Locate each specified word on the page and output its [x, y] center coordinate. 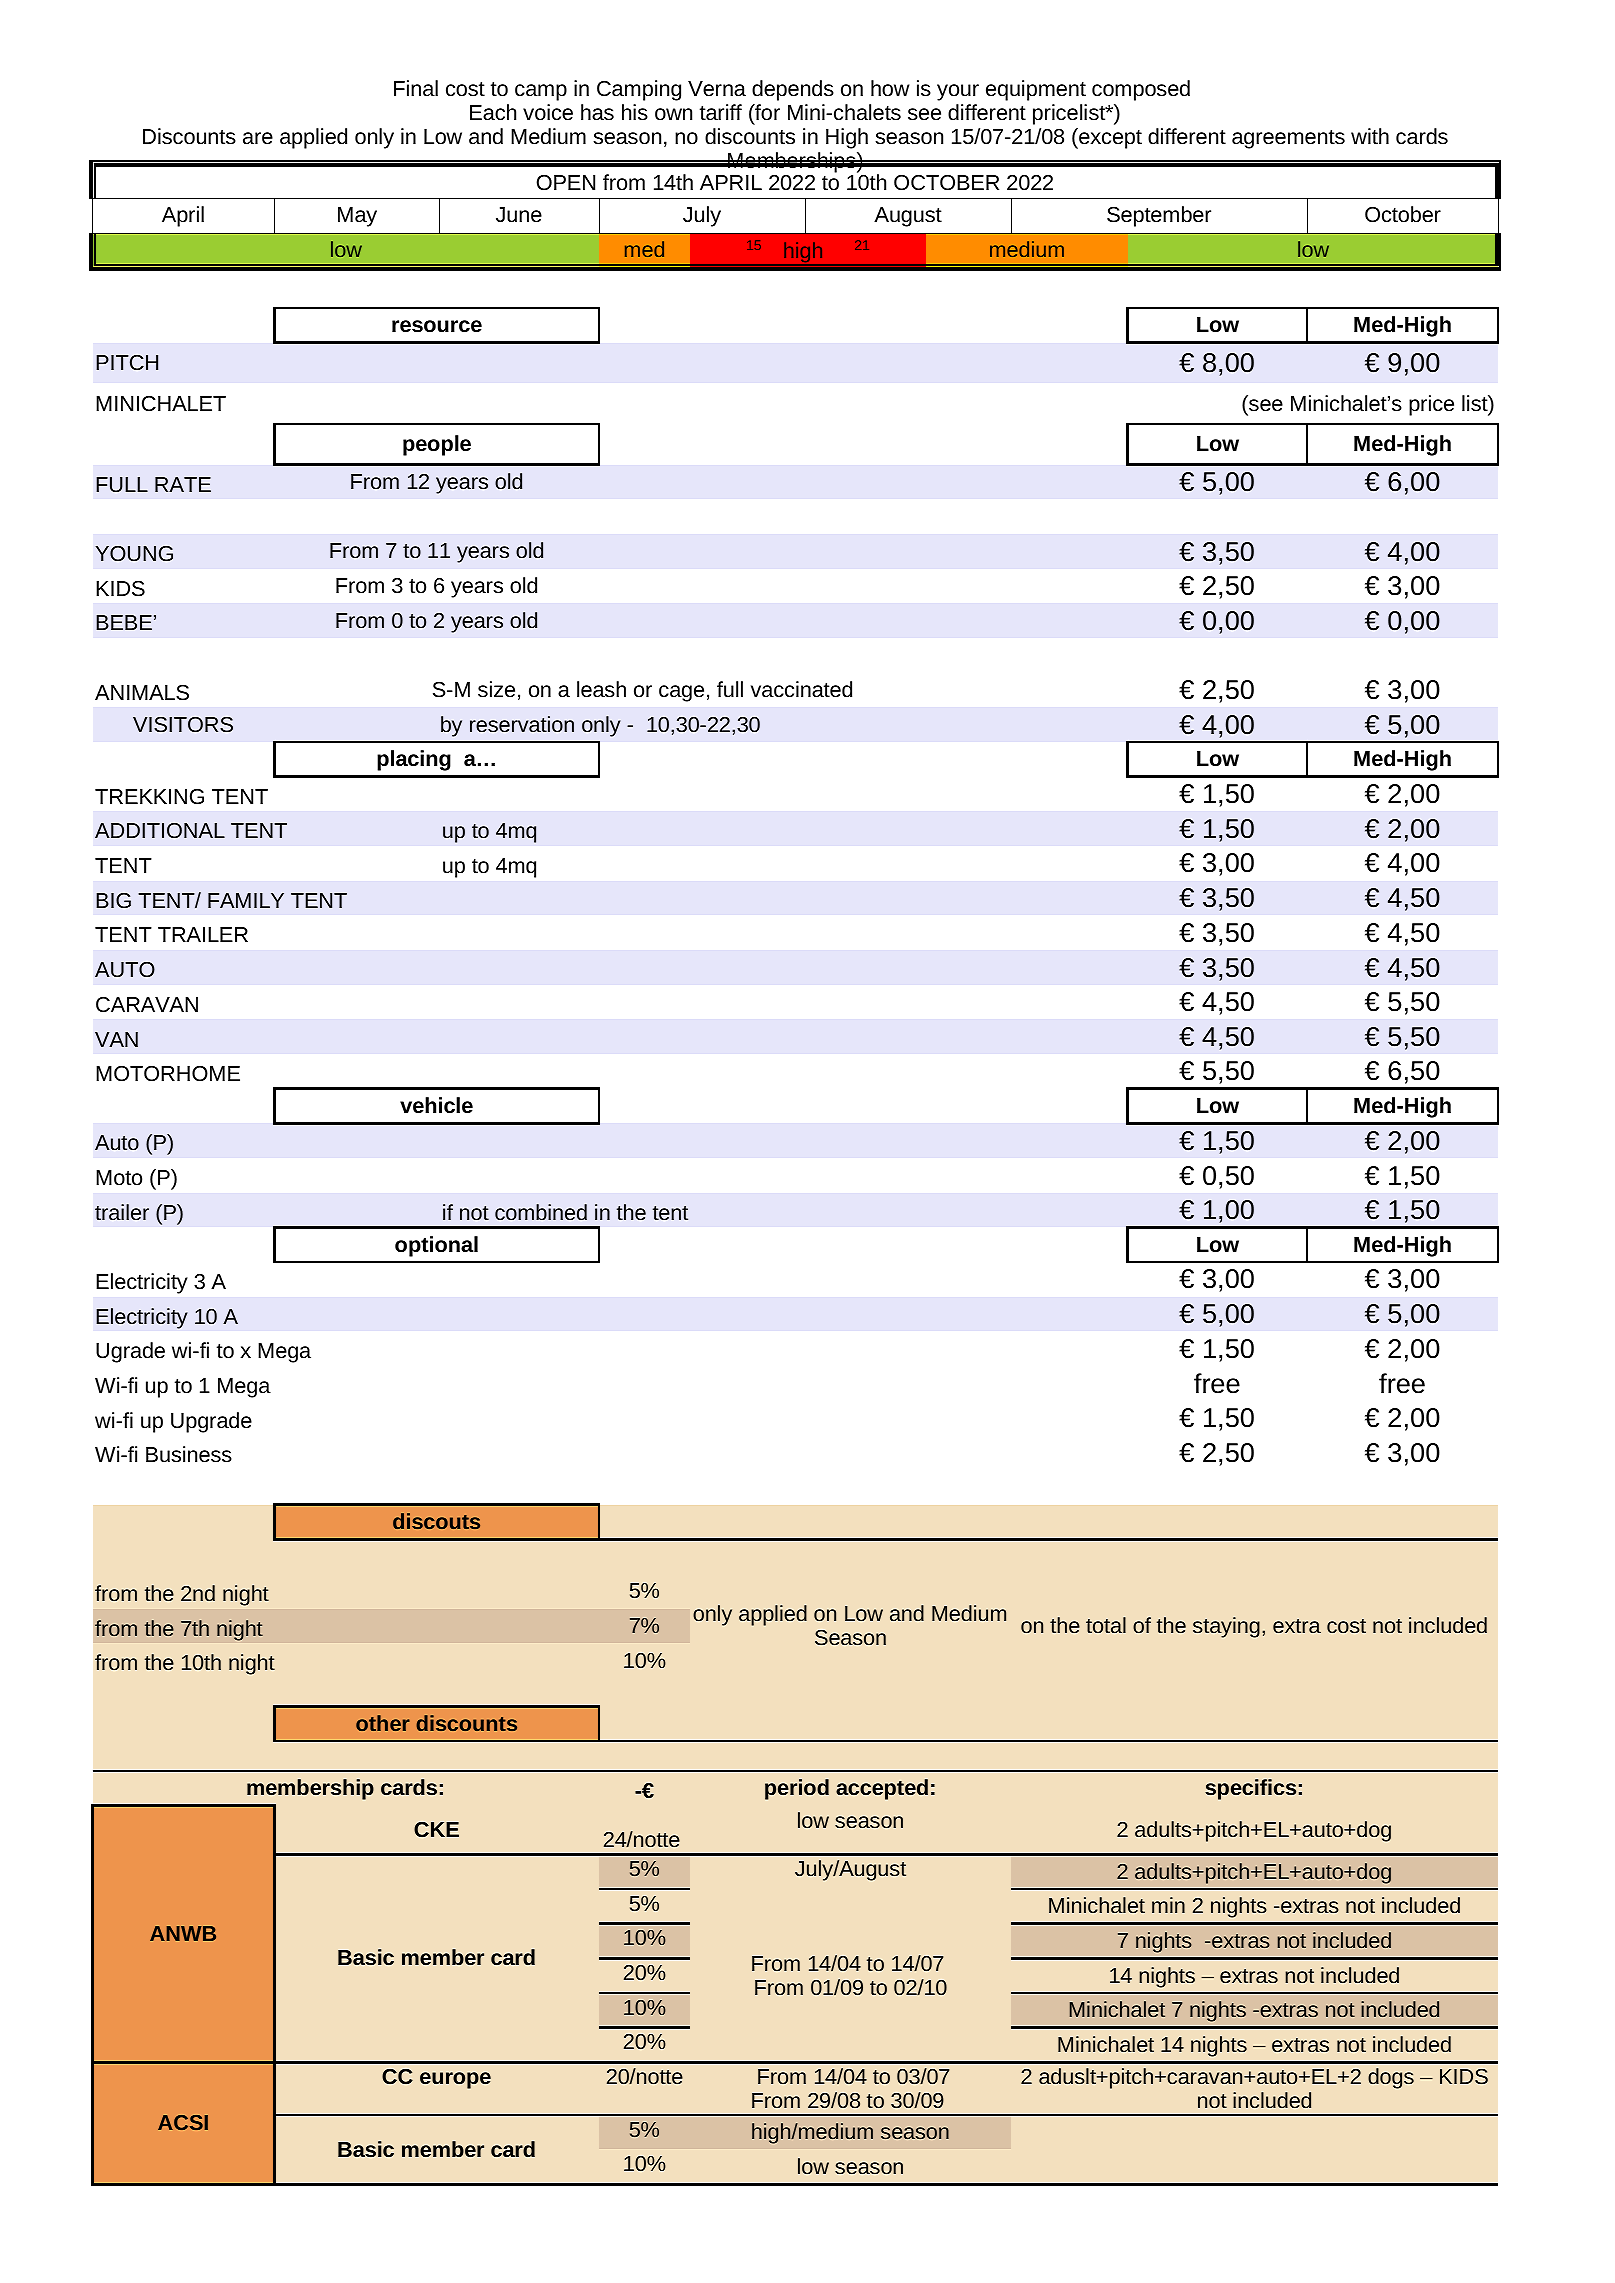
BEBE [124, 622]
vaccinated [801, 689]
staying [1226, 1627]
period [797, 1789]
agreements [1288, 139]
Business [189, 1454]
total [1106, 1625]
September [1159, 216]
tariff [721, 112]
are [258, 138]
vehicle [436, 1105]
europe [455, 2080]
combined [541, 1212]
